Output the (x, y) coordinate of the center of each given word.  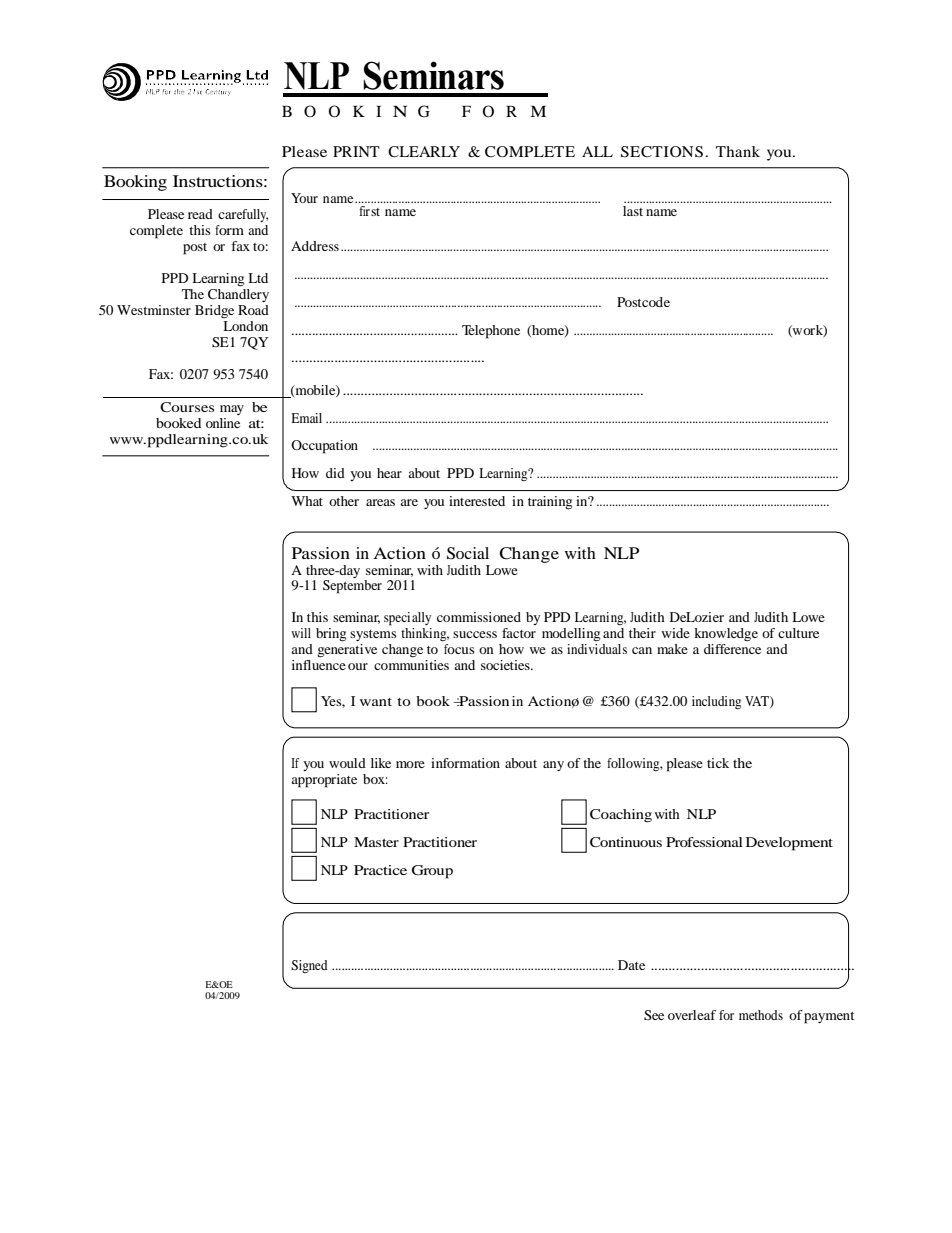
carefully (243, 215)
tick (718, 763)
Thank (738, 151)
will (301, 633)
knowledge (726, 634)
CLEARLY (424, 152)
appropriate (324, 781)
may (232, 410)
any (553, 766)
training (550, 503)
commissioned (479, 617)
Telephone (491, 332)
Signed (309, 966)
